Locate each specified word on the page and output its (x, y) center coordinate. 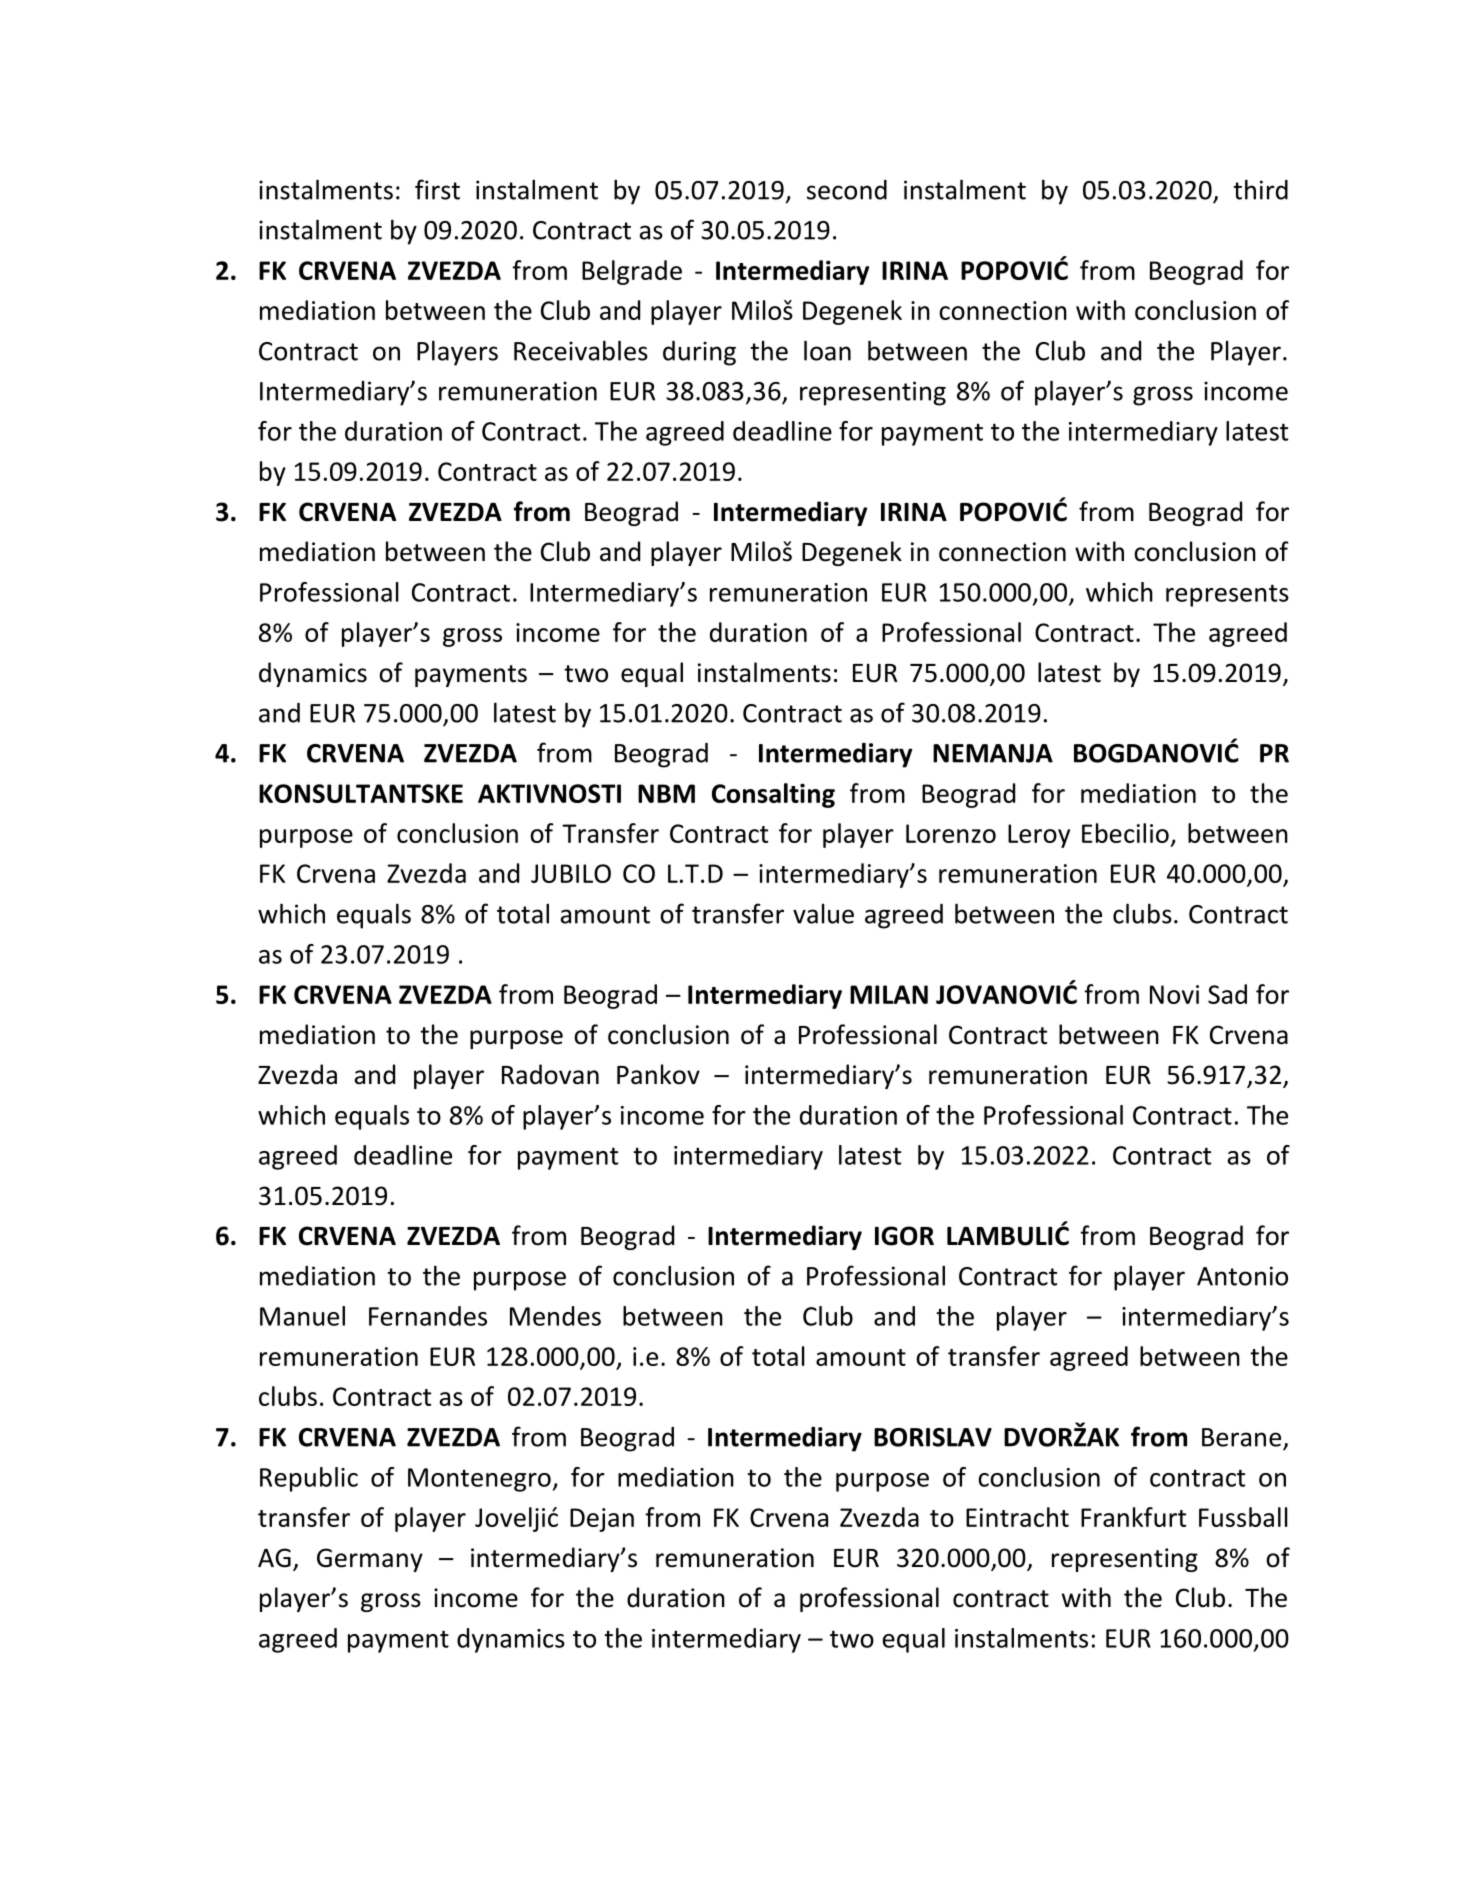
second (847, 190)
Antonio (1242, 1276)
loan (827, 350)
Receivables (581, 350)
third (1260, 189)
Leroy (1039, 836)
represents (1227, 595)
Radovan (550, 1074)
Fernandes (428, 1316)
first (437, 189)
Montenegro (479, 1480)
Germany (370, 1560)
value (823, 913)
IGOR (904, 1236)
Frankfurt (1133, 1517)
